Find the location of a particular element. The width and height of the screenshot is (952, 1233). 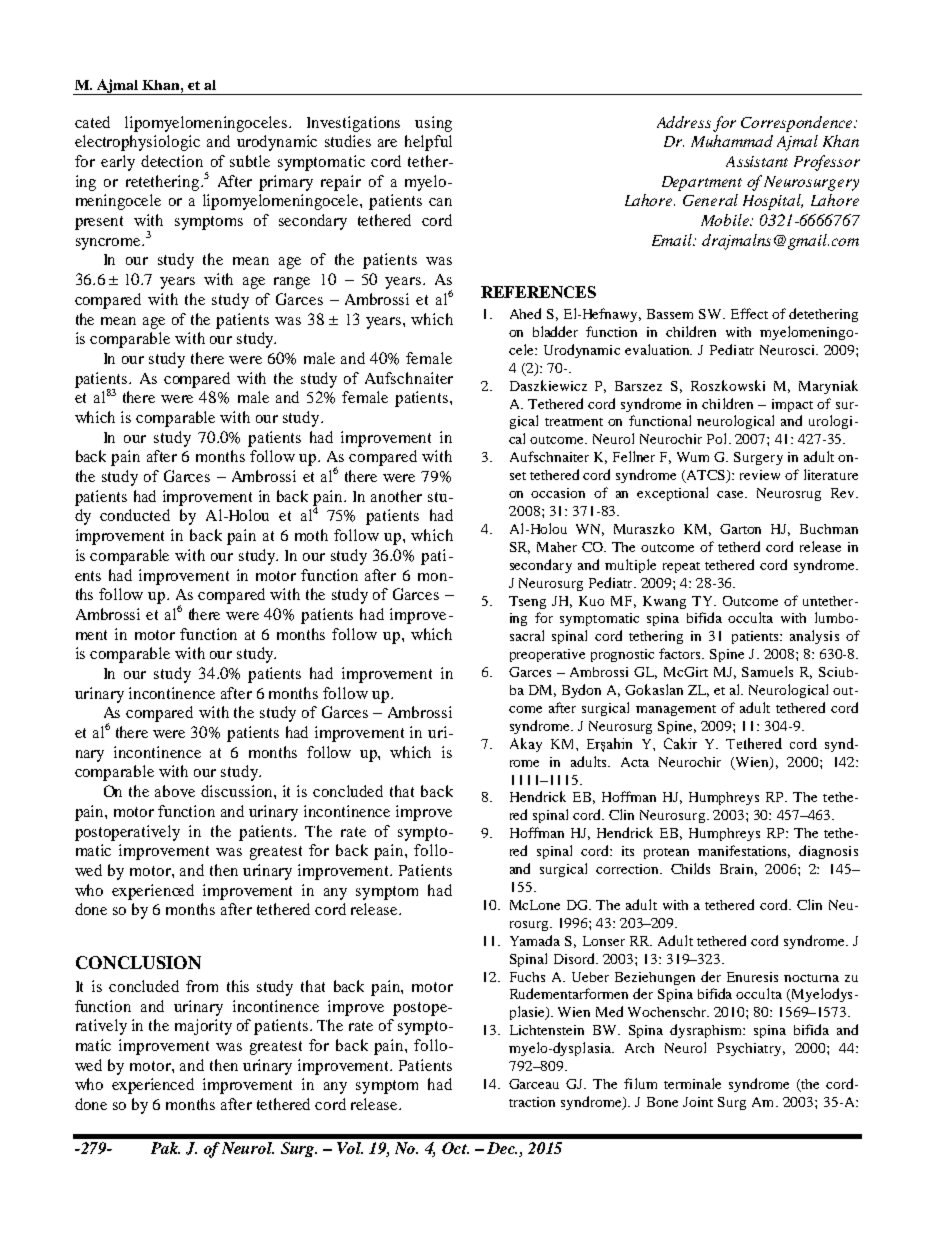

detection is located at coordinates (172, 161).
